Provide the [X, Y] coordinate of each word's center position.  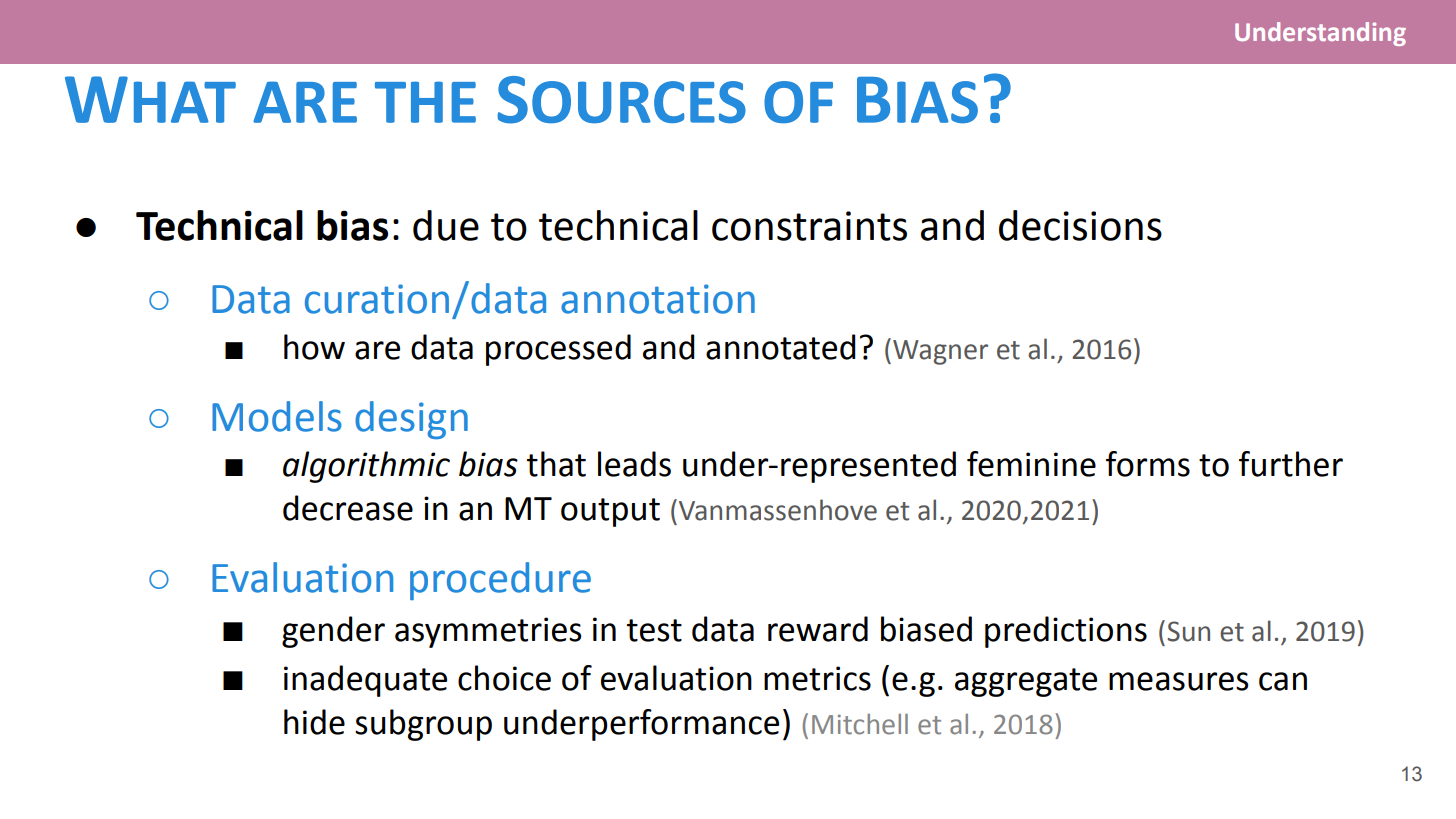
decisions [1080, 225]
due [446, 225]
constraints [809, 226]
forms [1148, 464]
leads [634, 464]
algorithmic [366, 467]
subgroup [423, 725]
